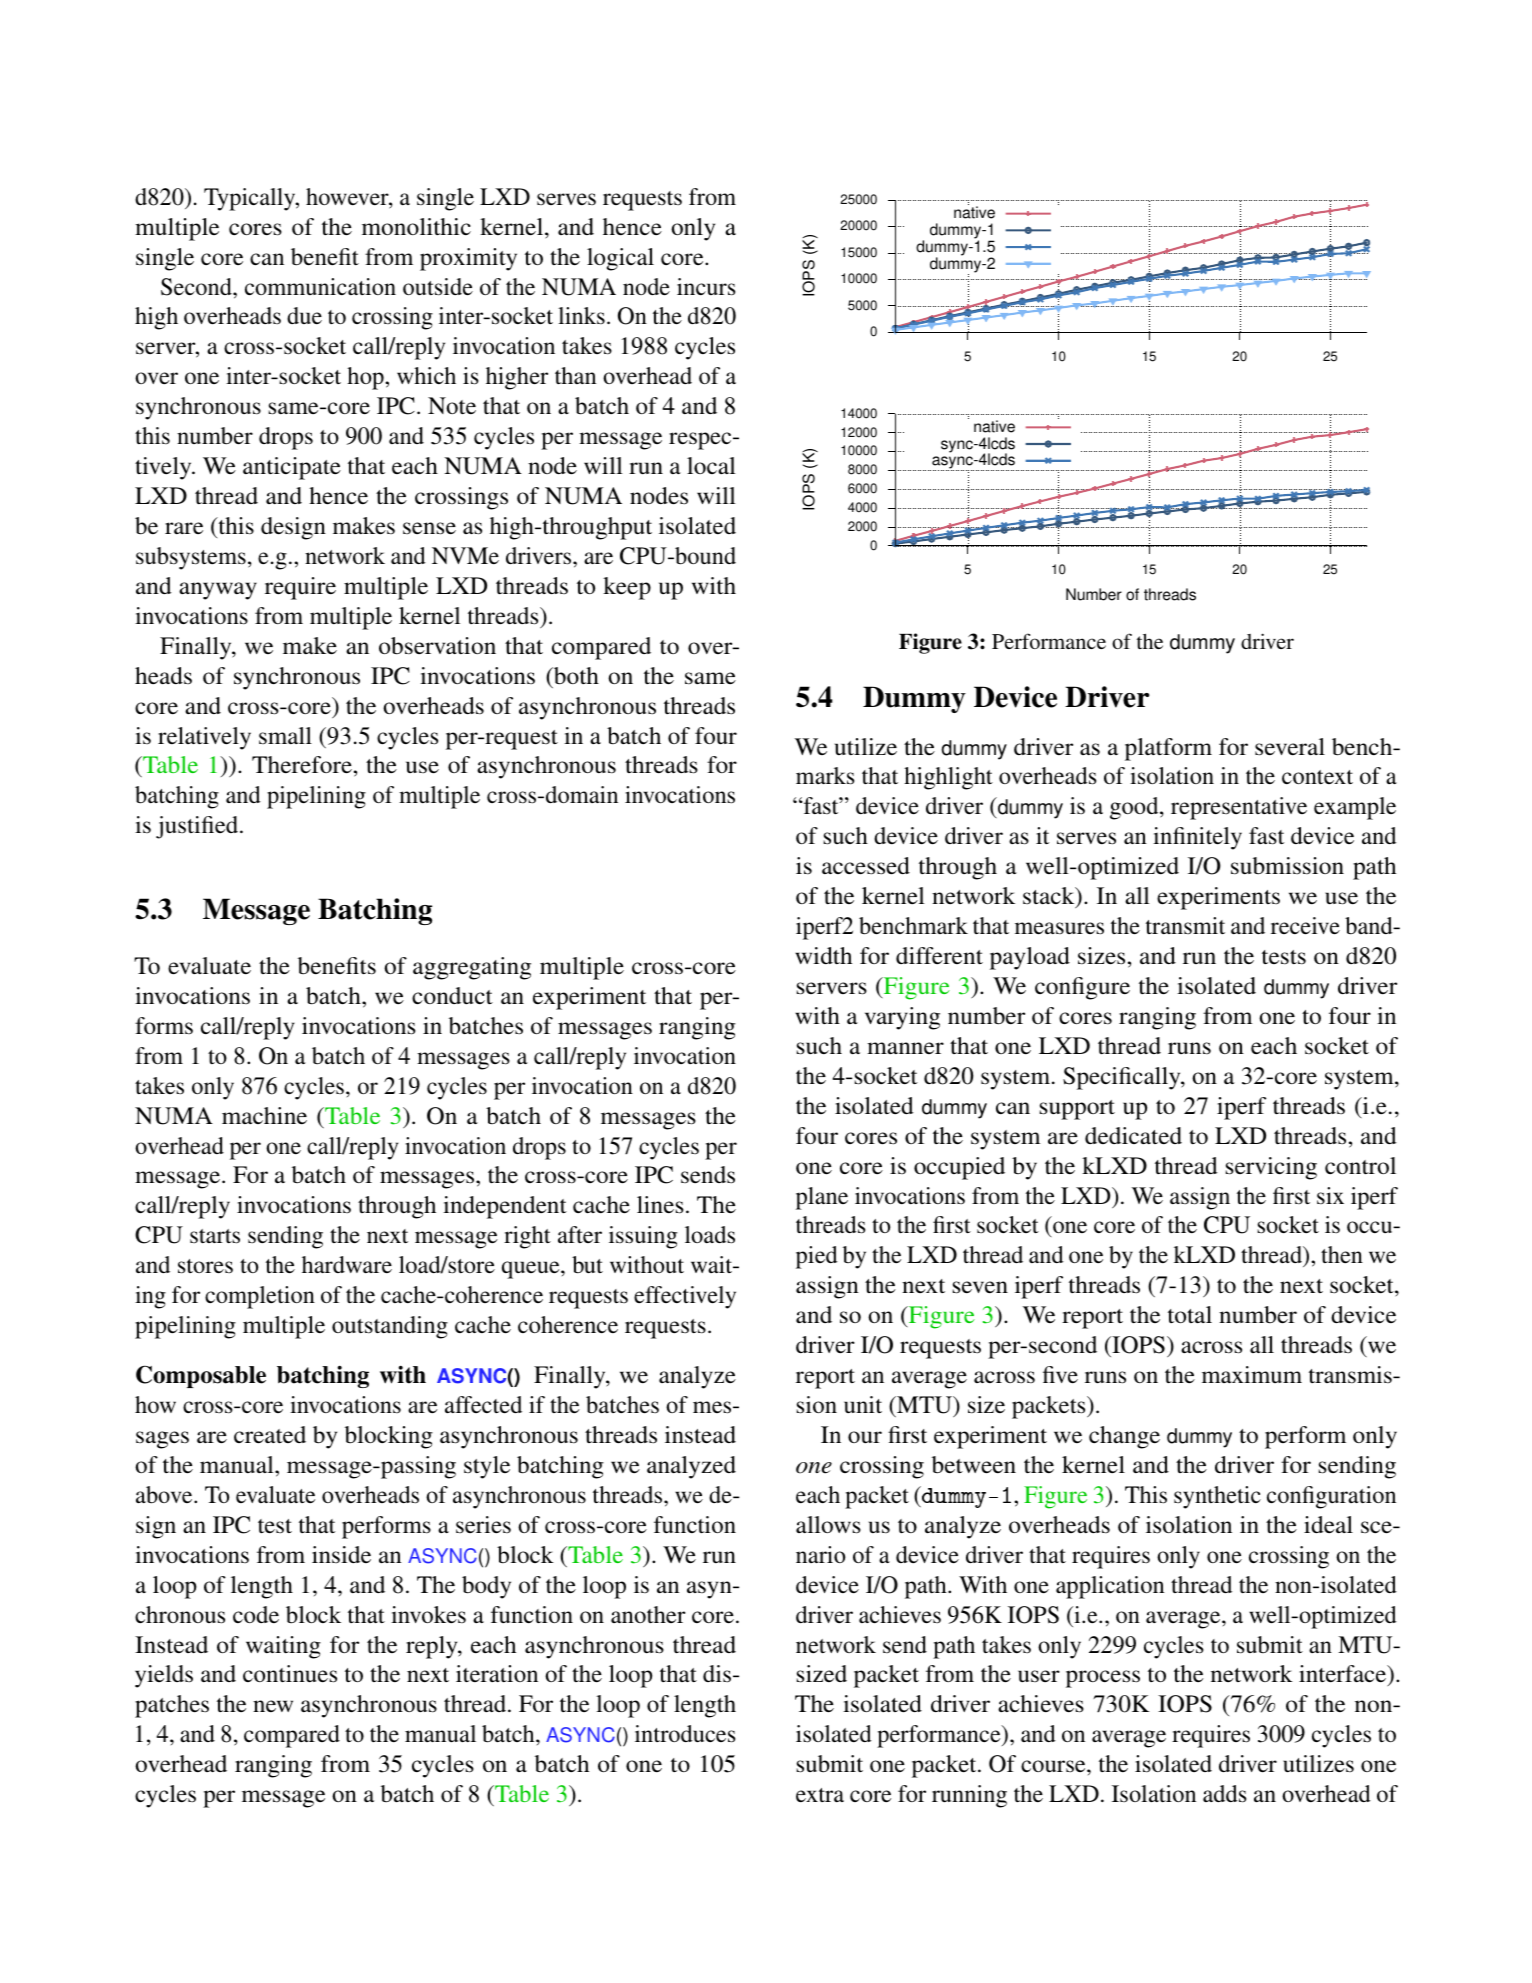 The image size is (1532, 1983). What do you see at coordinates (711, 465) in the page?
I see `local` at bounding box center [711, 465].
